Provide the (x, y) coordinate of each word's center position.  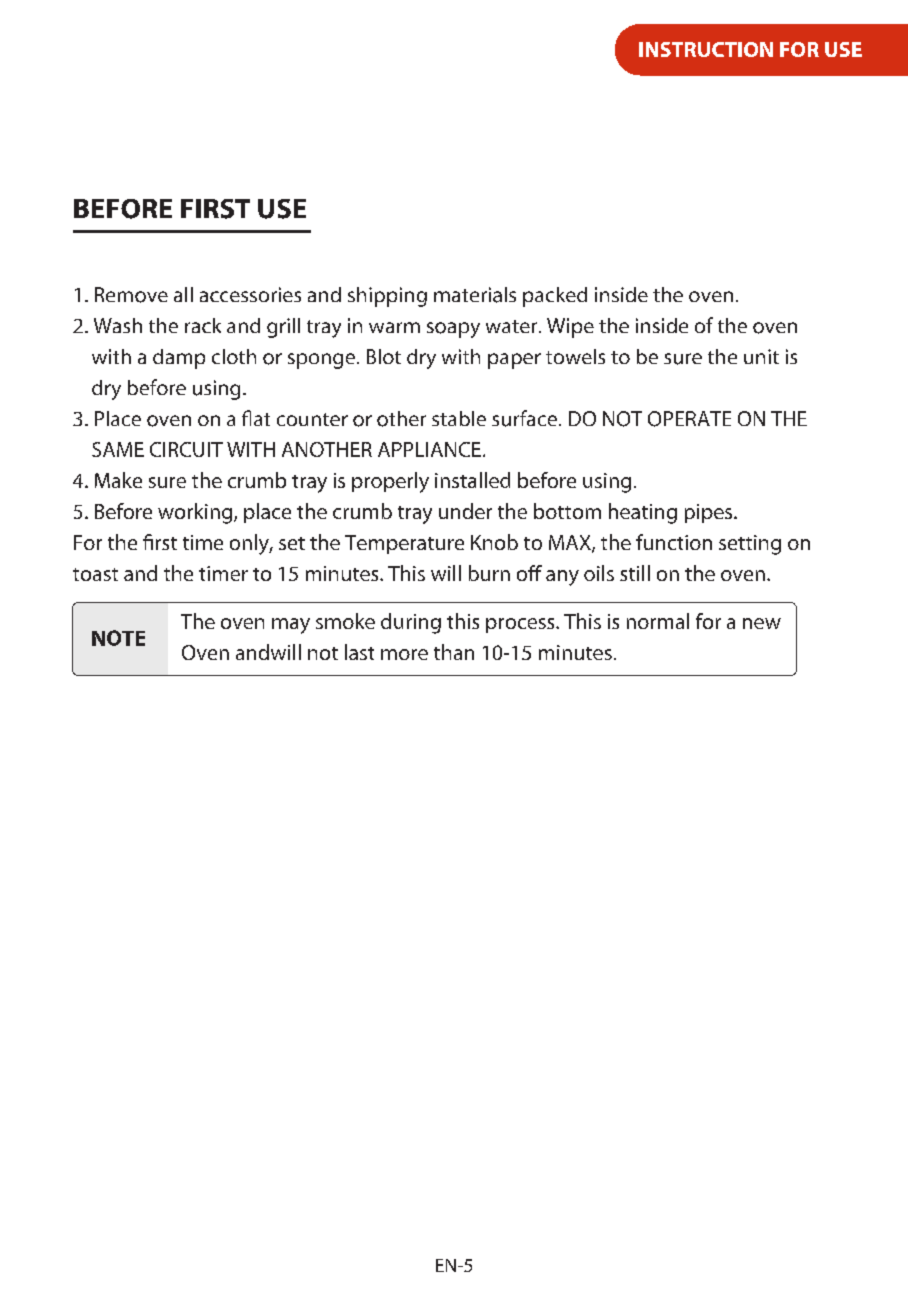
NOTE (118, 638)
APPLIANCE (429, 449)
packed (555, 297)
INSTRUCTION (706, 49)
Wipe (570, 328)
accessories (250, 294)
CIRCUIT (186, 449)
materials (475, 295)
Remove (131, 295)
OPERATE (689, 419)
